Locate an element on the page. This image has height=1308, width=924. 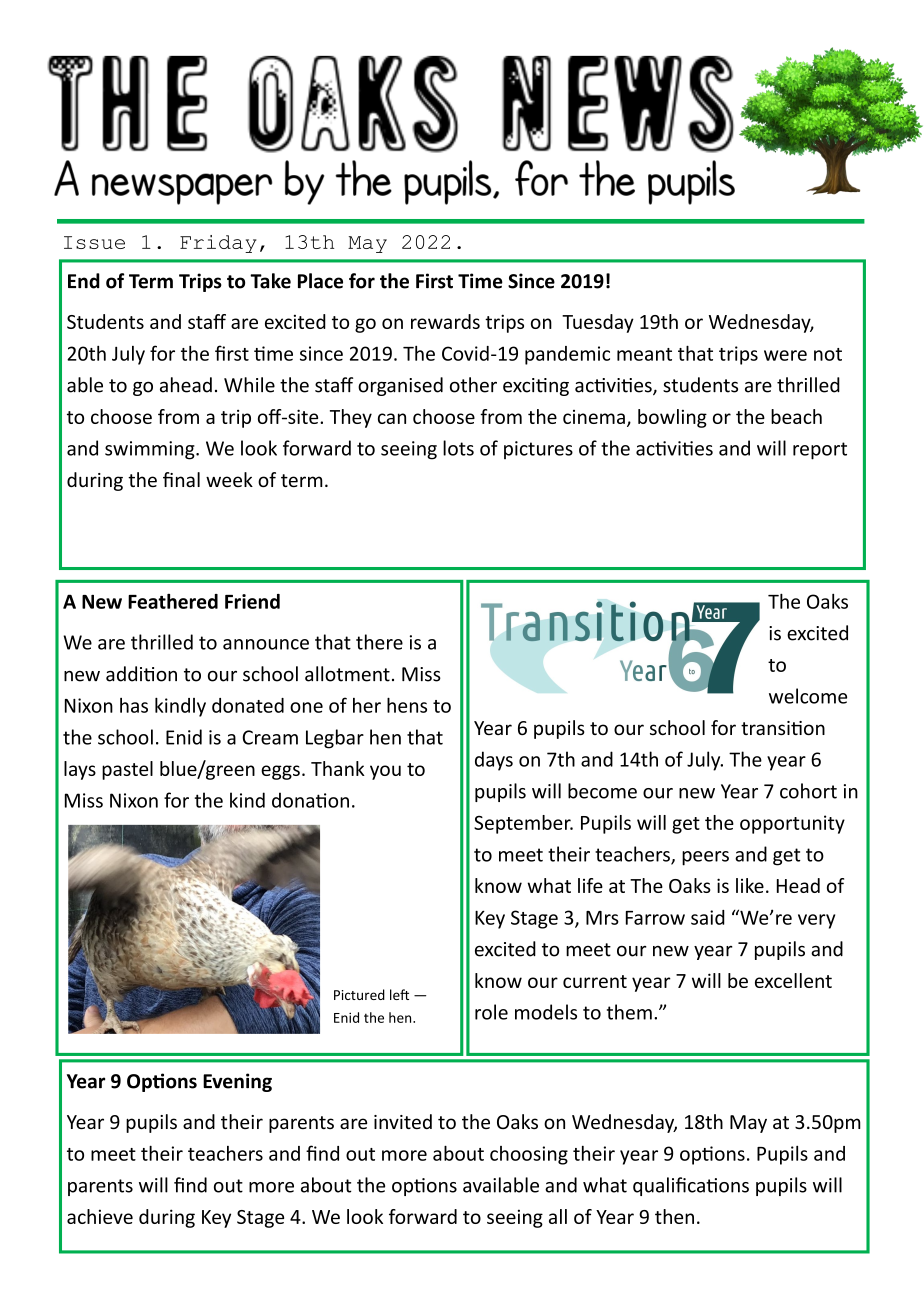
transition is located at coordinates (783, 728).
